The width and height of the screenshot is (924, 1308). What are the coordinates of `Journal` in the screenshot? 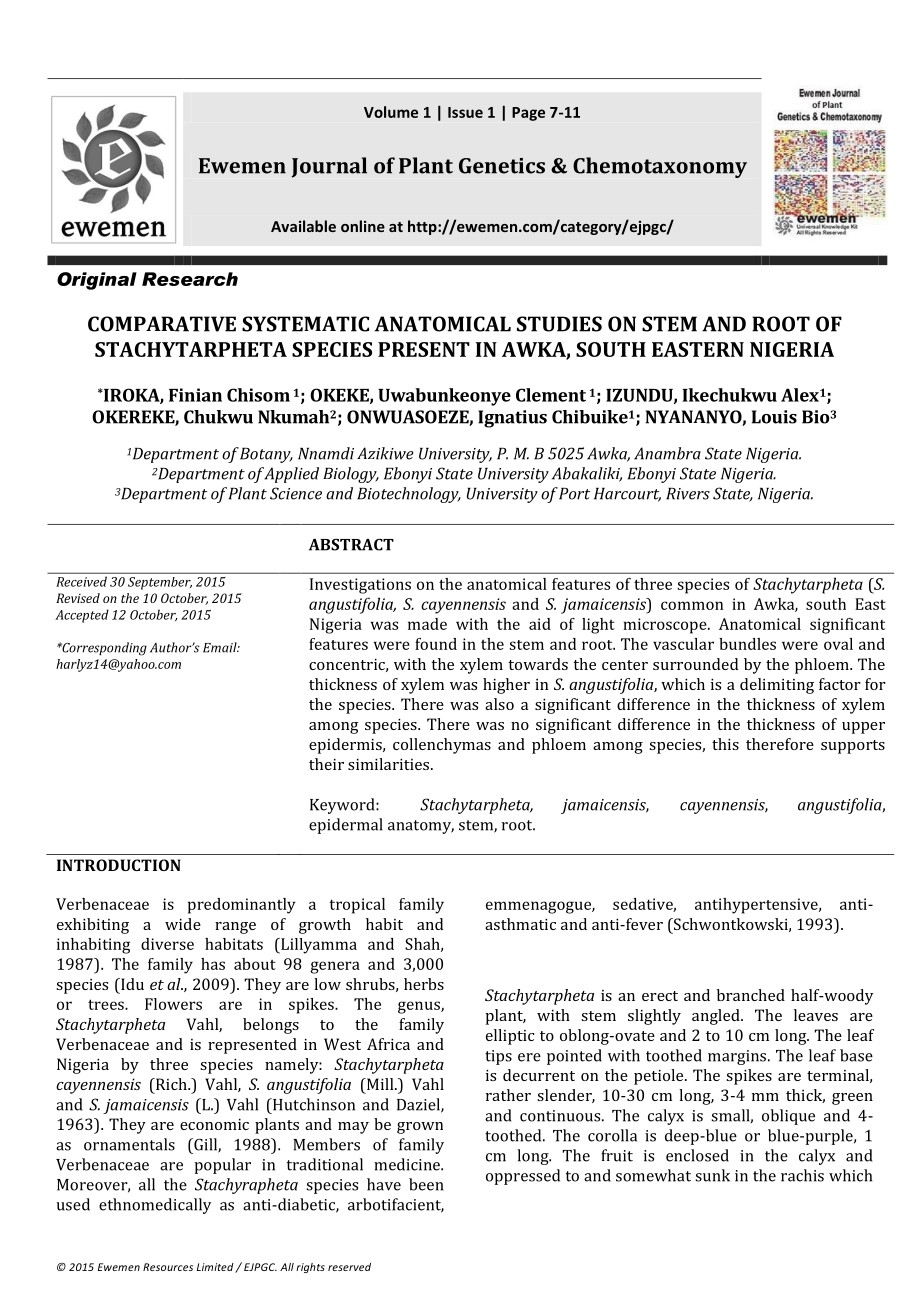 It's located at (329, 167).
